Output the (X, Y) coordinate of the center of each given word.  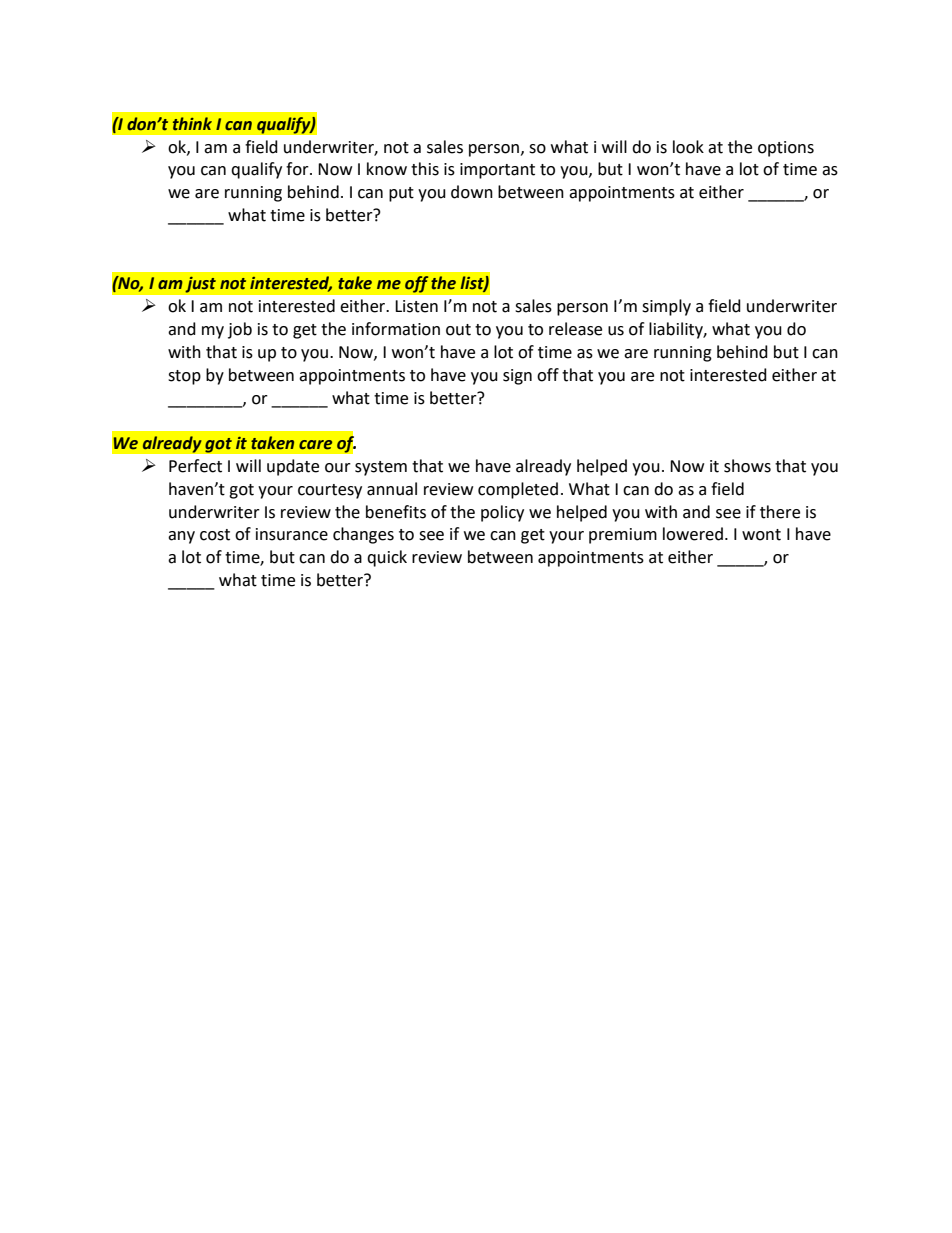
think (192, 124)
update (293, 467)
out (458, 330)
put (401, 194)
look (688, 147)
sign (517, 377)
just (200, 284)
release (575, 329)
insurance (292, 534)
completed (518, 490)
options (786, 149)
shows (747, 466)
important (497, 171)
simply (666, 307)
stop (184, 377)
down (472, 192)
